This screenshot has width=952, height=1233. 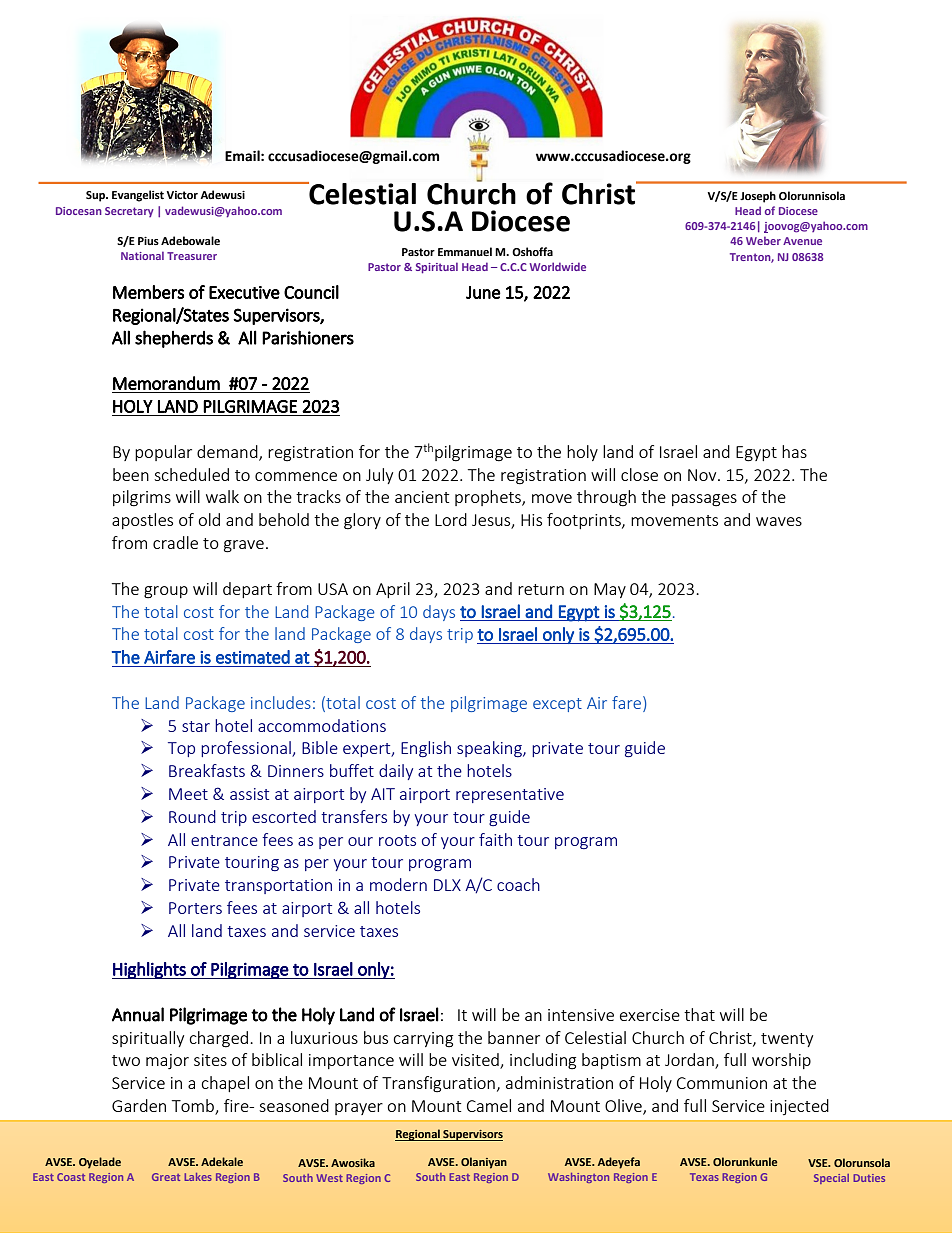 I want to click on Emmanuel, so click(x=465, y=252).
